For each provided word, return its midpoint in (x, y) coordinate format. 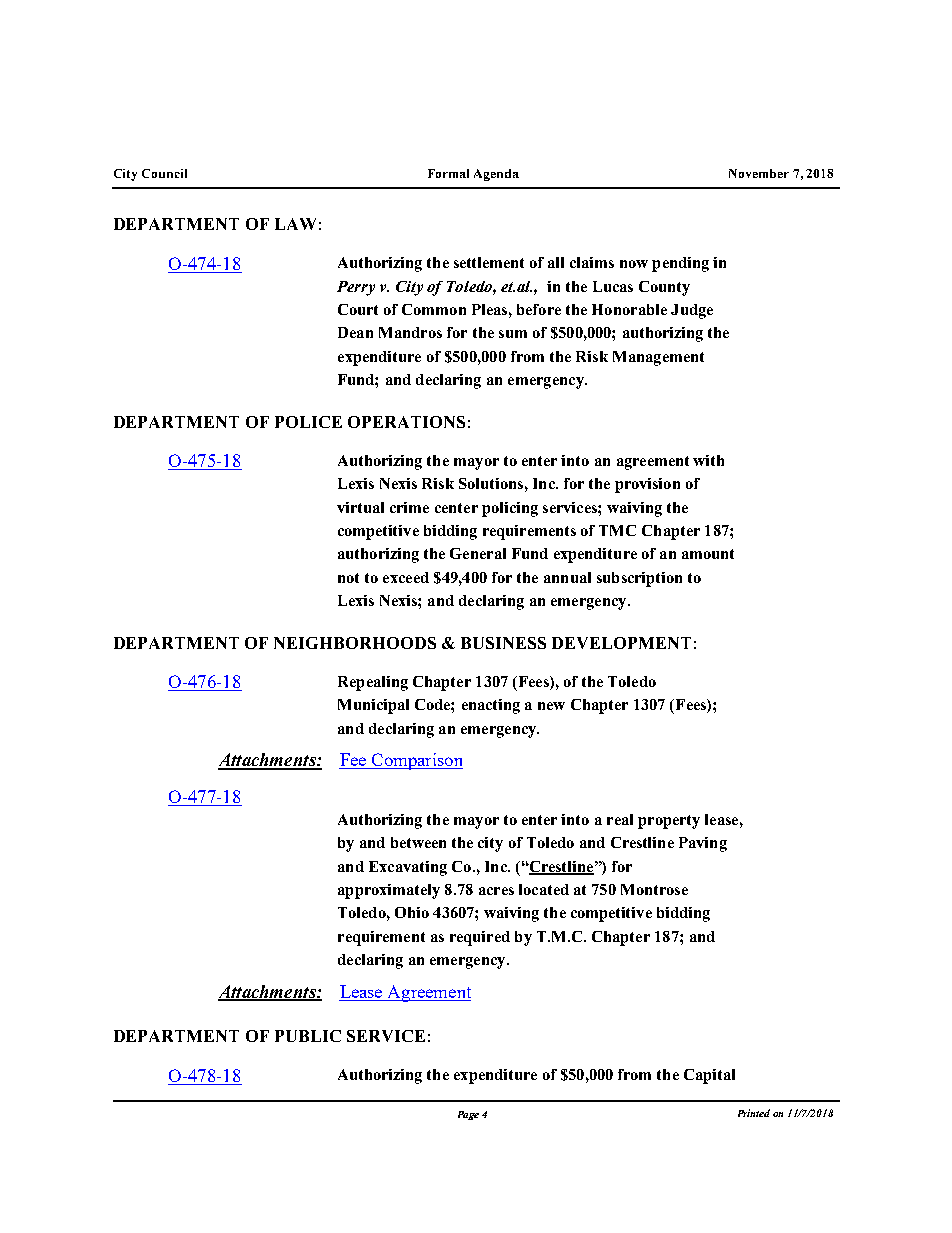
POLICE (308, 422)
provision (647, 485)
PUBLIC (308, 1036)
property (669, 822)
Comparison (416, 761)
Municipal (373, 706)
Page (468, 1115)
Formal (448, 173)
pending (680, 264)
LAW (295, 224)
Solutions (491, 483)
